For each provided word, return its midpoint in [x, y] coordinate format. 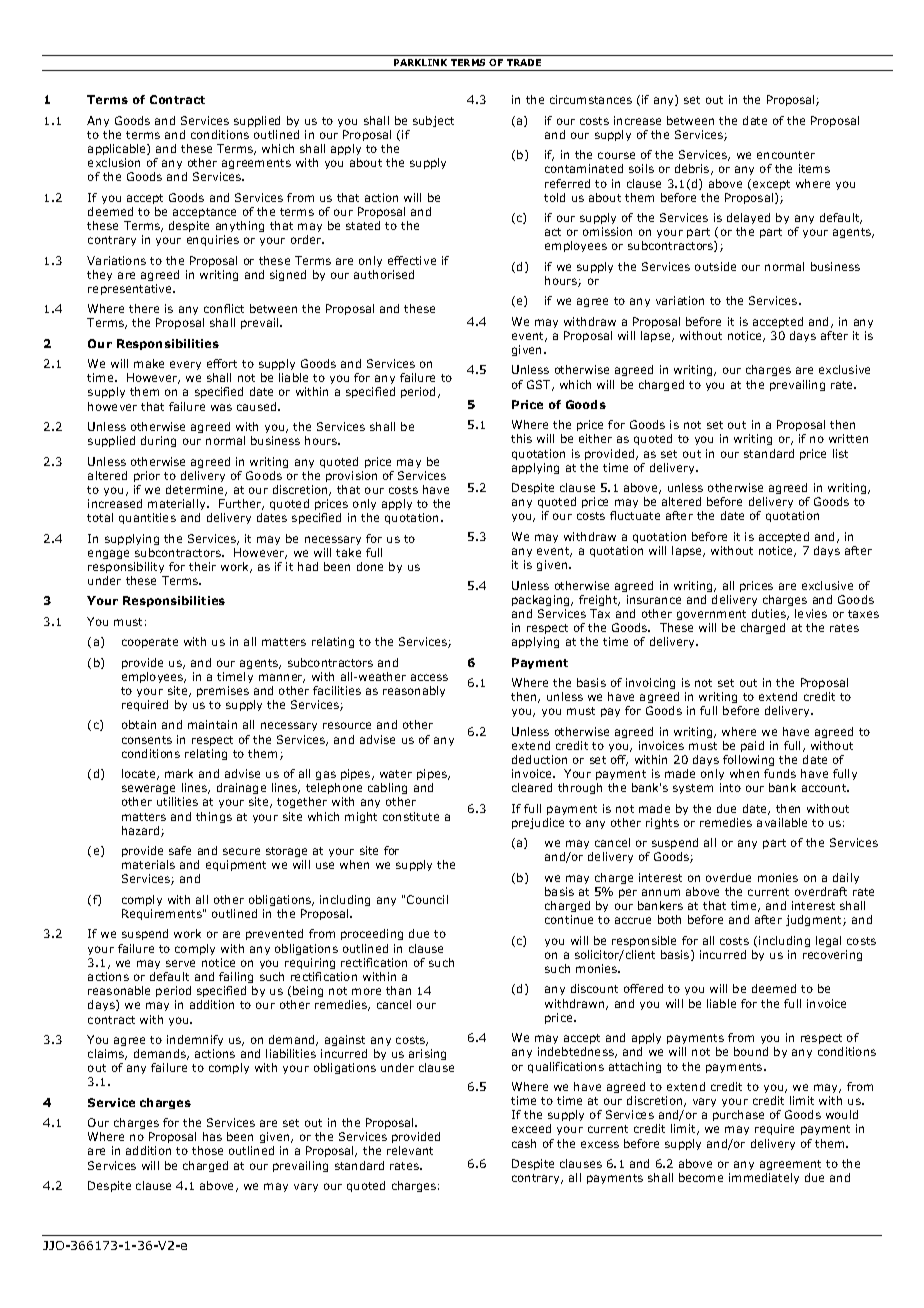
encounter [786, 155]
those [207, 1150]
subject [433, 121]
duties [770, 614]
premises [223, 691]
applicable [118, 149]
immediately [764, 1178]
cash [524, 1143]
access [429, 677]
